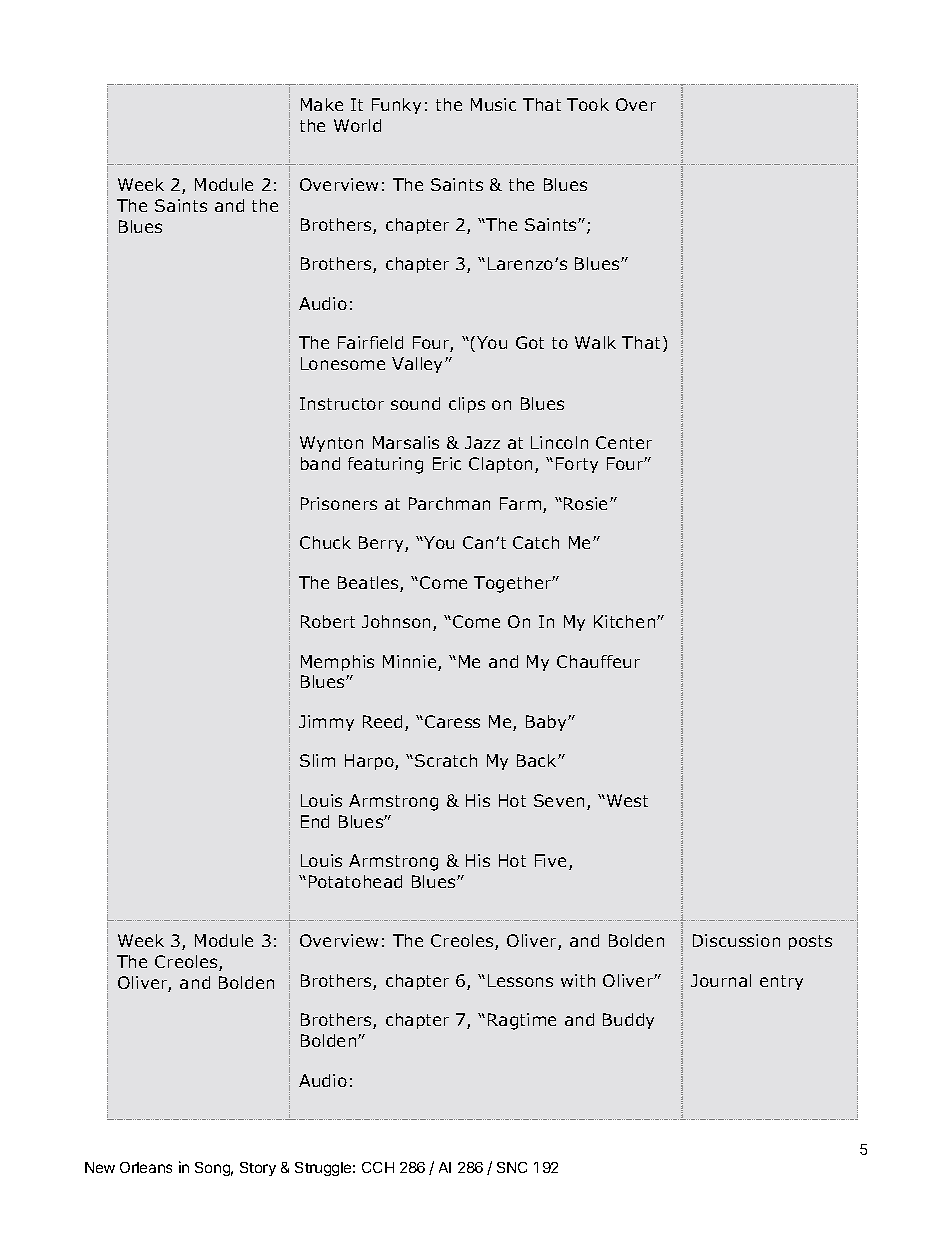  Describe the element at coordinates (520, 980) in the screenshot. I see `Lessons` at that location.
